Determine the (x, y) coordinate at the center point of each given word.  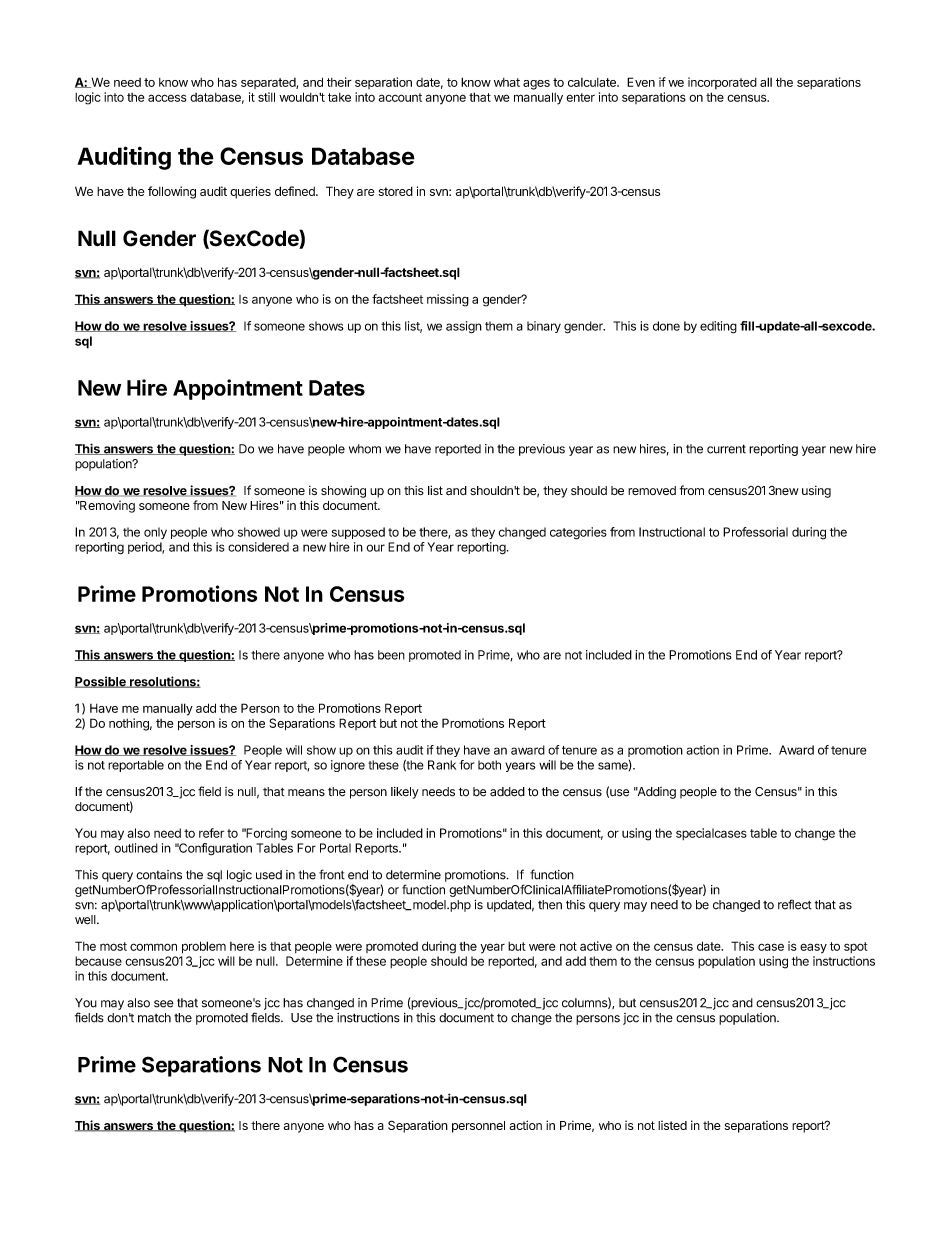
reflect (795, 904)
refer (211, 833)
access (167, 98)
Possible (101, 682)
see (164, 1004)
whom (365, 449)
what (507, 82)
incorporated (722, 83)
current (726, 449)
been (391, 655)
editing (718, 327)
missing (448, 300)
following (172, 192)
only (155, 533)
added (507, 792)
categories (578, 533)
